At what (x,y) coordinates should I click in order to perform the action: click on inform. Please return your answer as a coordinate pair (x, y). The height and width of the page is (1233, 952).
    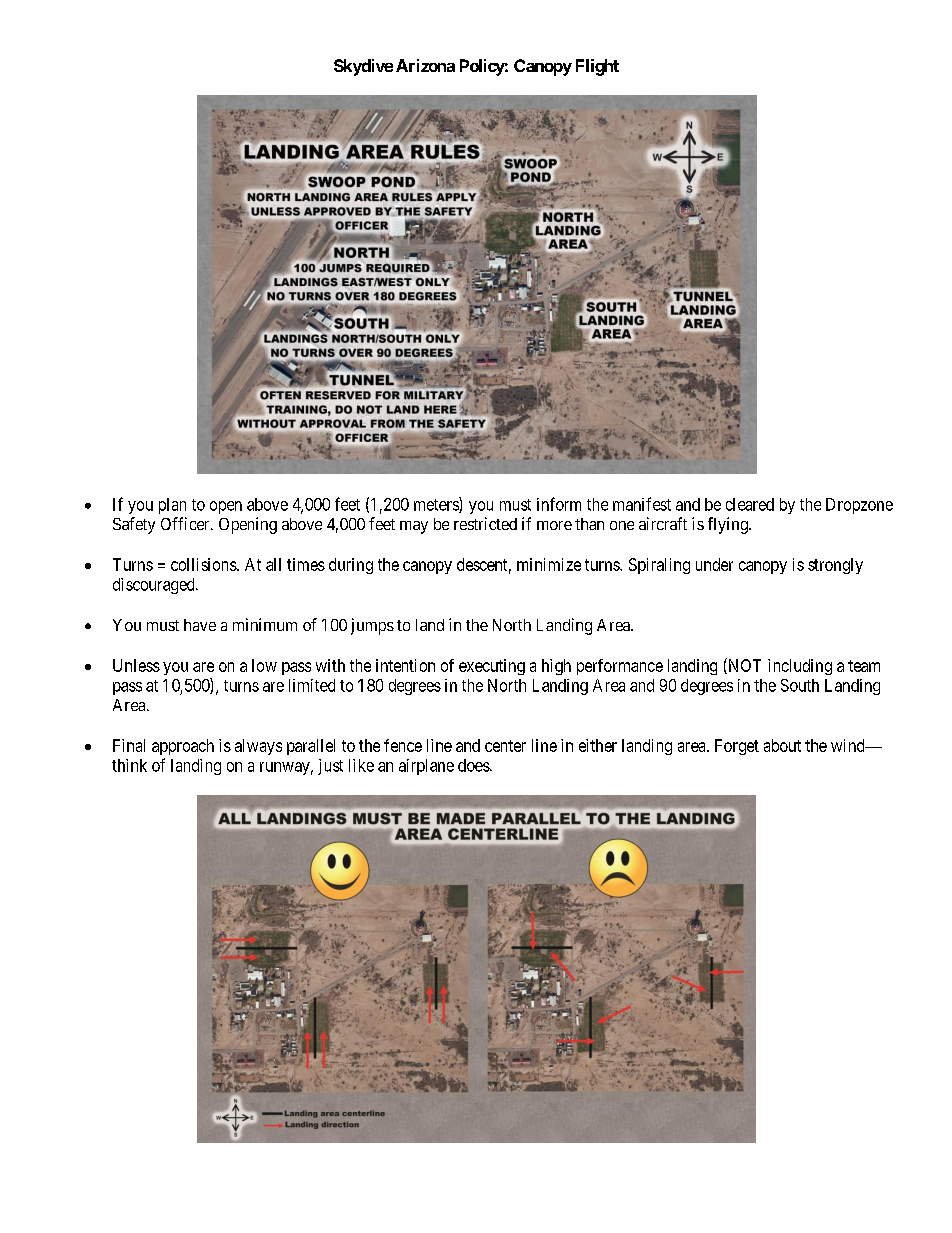
    Looking at the image, I should click on (559, 504).
